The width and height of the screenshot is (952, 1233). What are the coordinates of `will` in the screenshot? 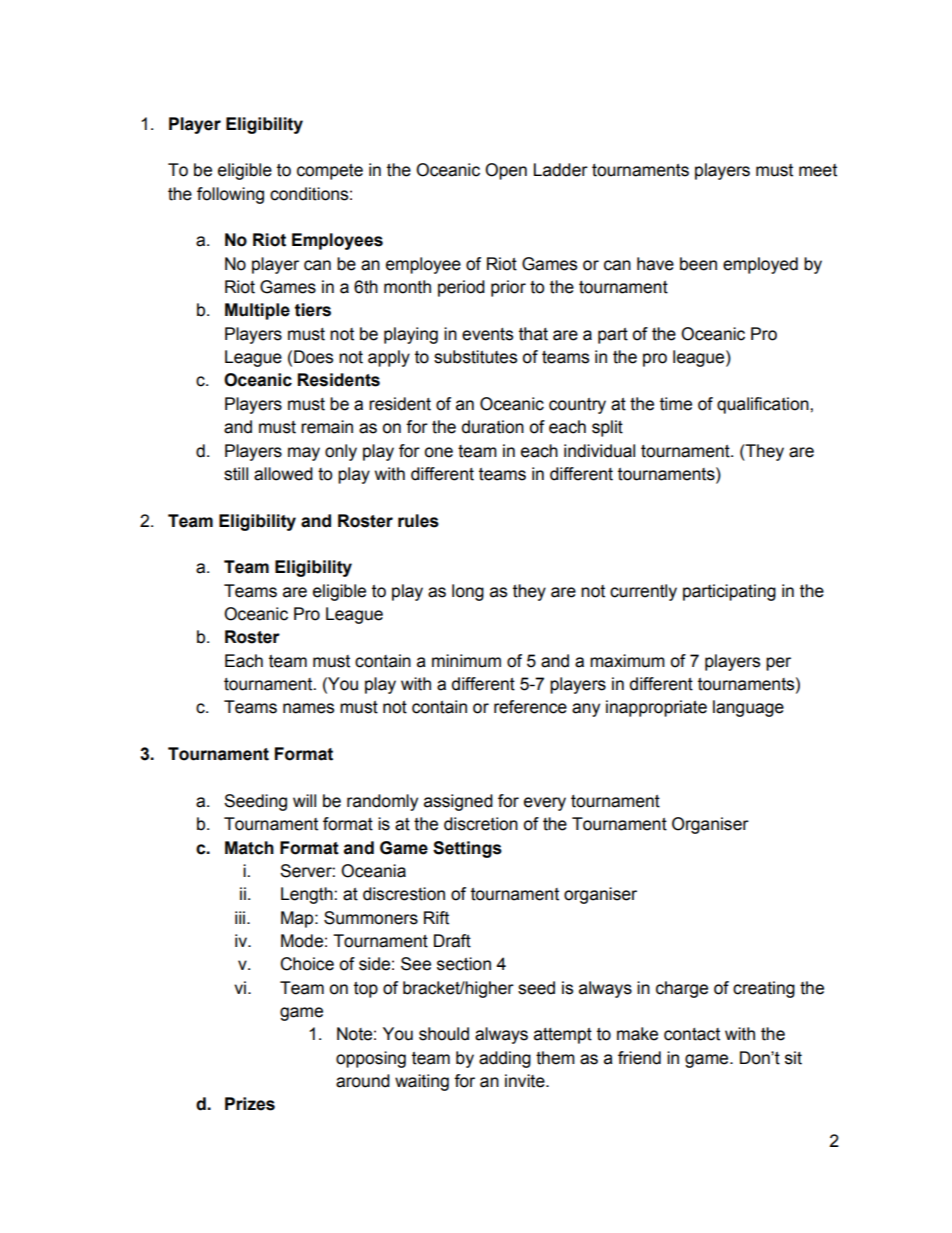 It's located at (304, 800).
